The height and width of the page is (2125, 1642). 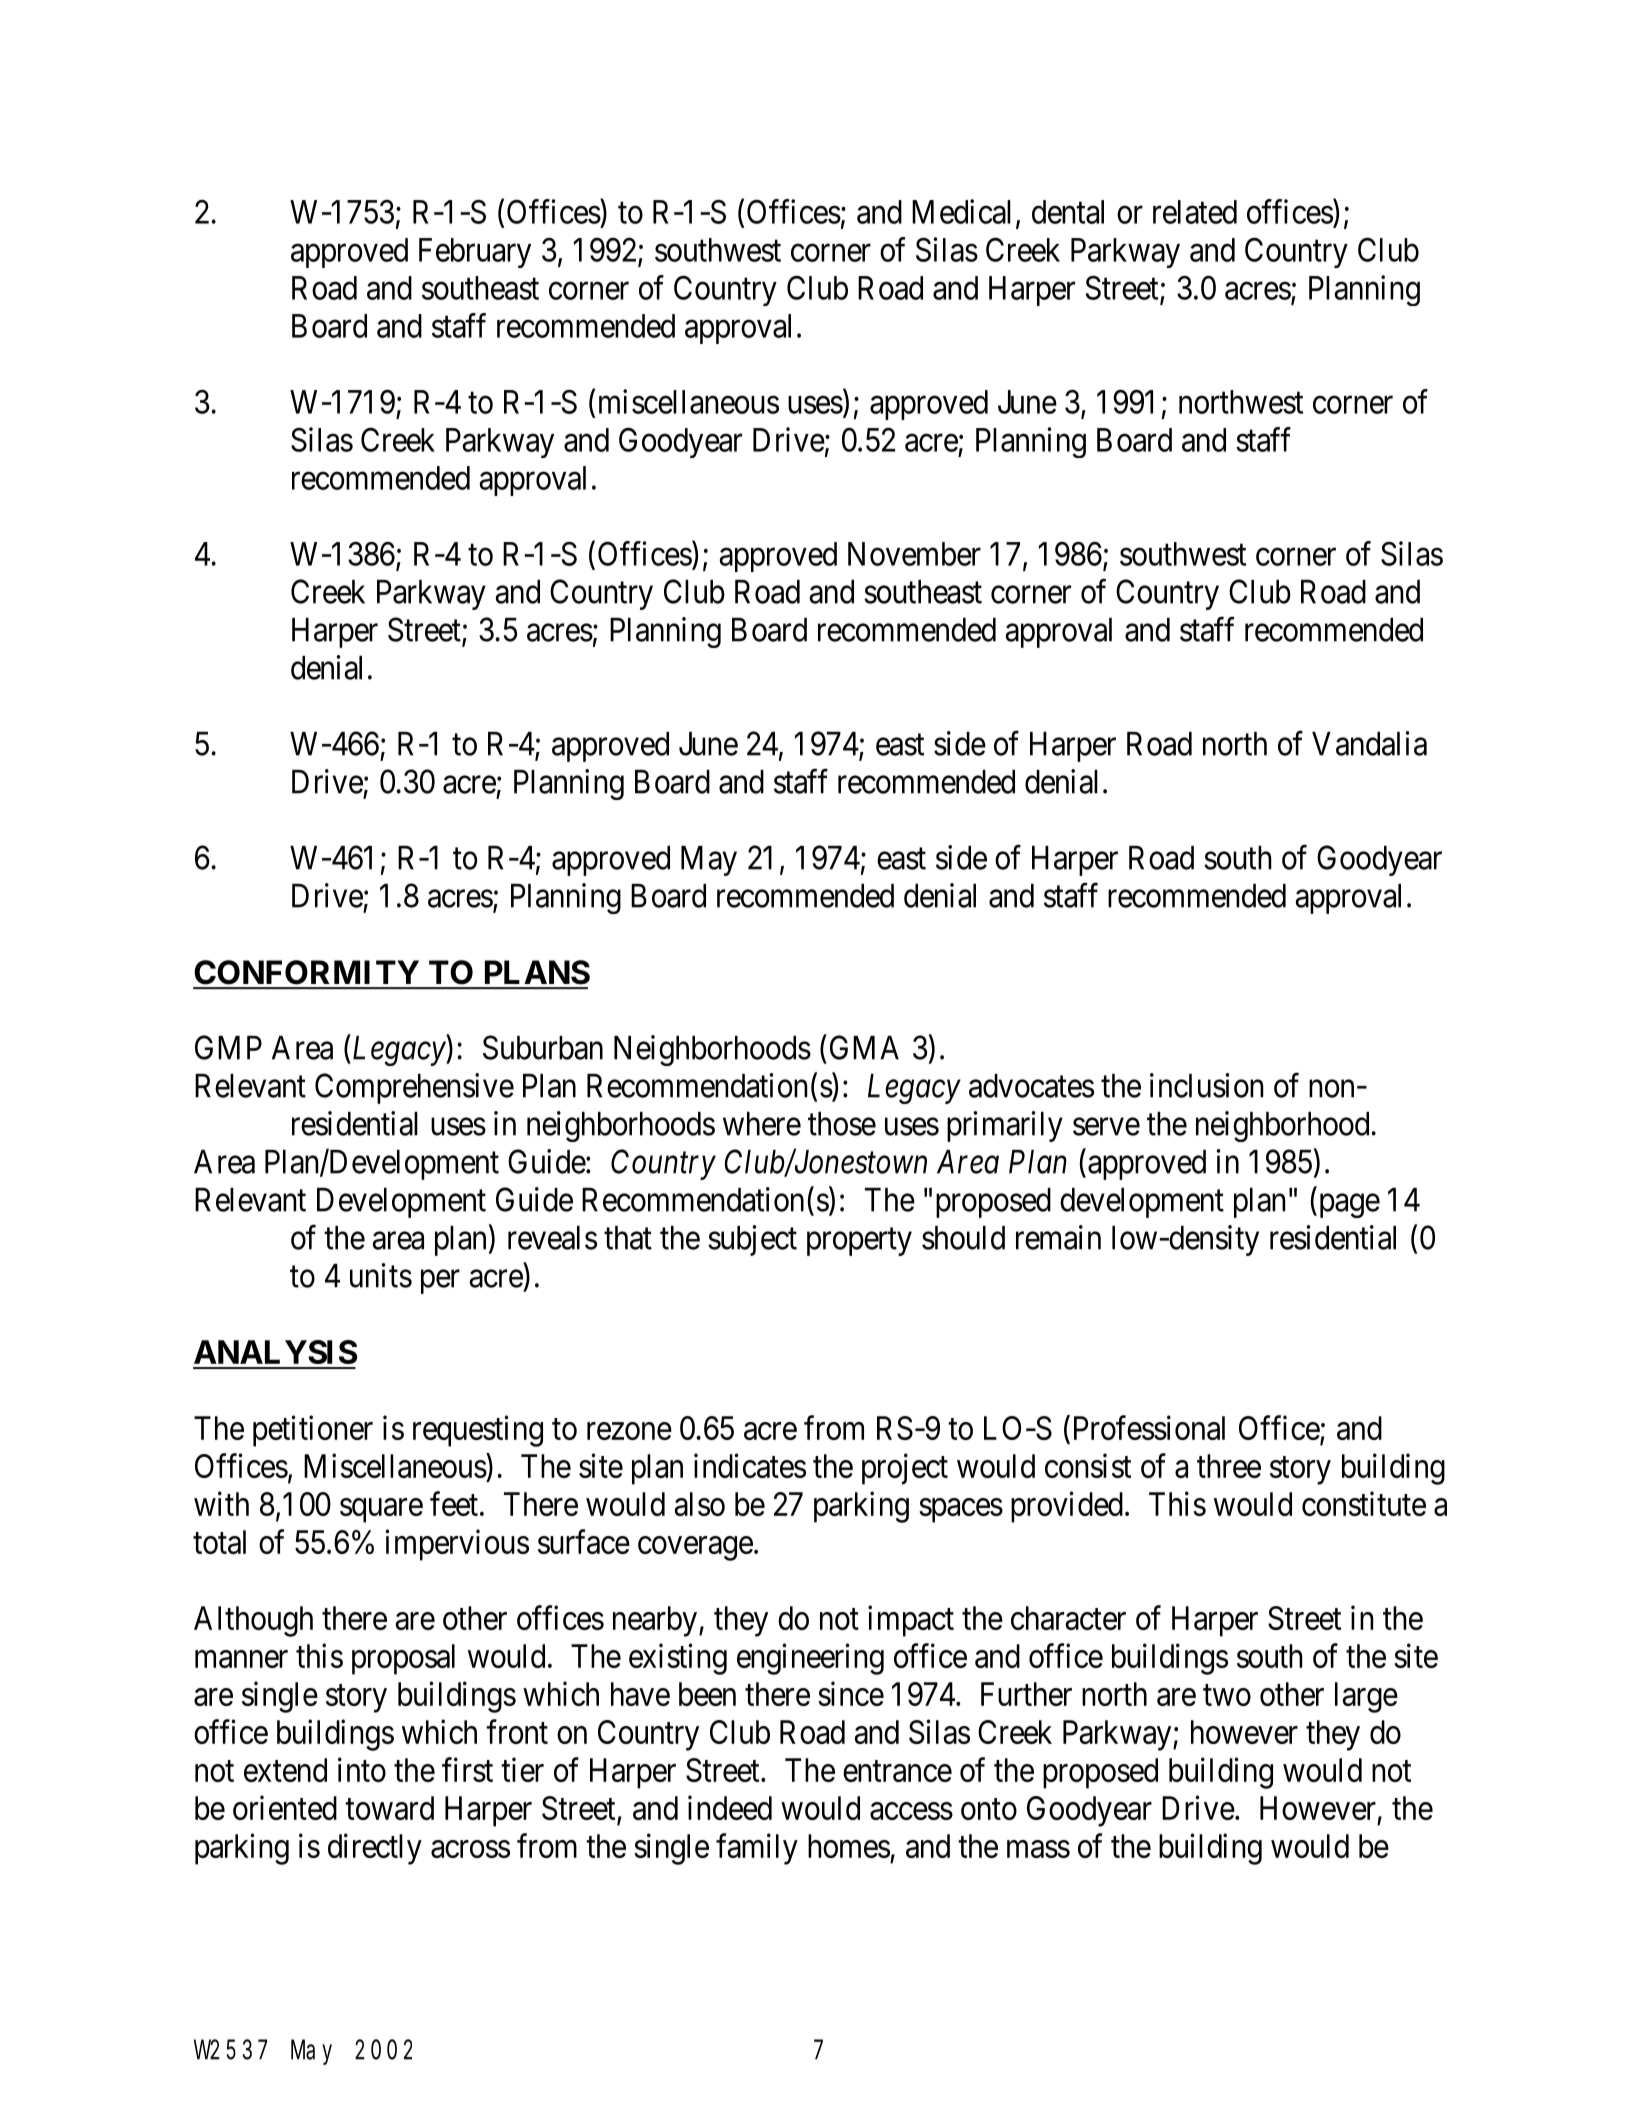 I want to click on indeed, so click(x=730, y=1807).
